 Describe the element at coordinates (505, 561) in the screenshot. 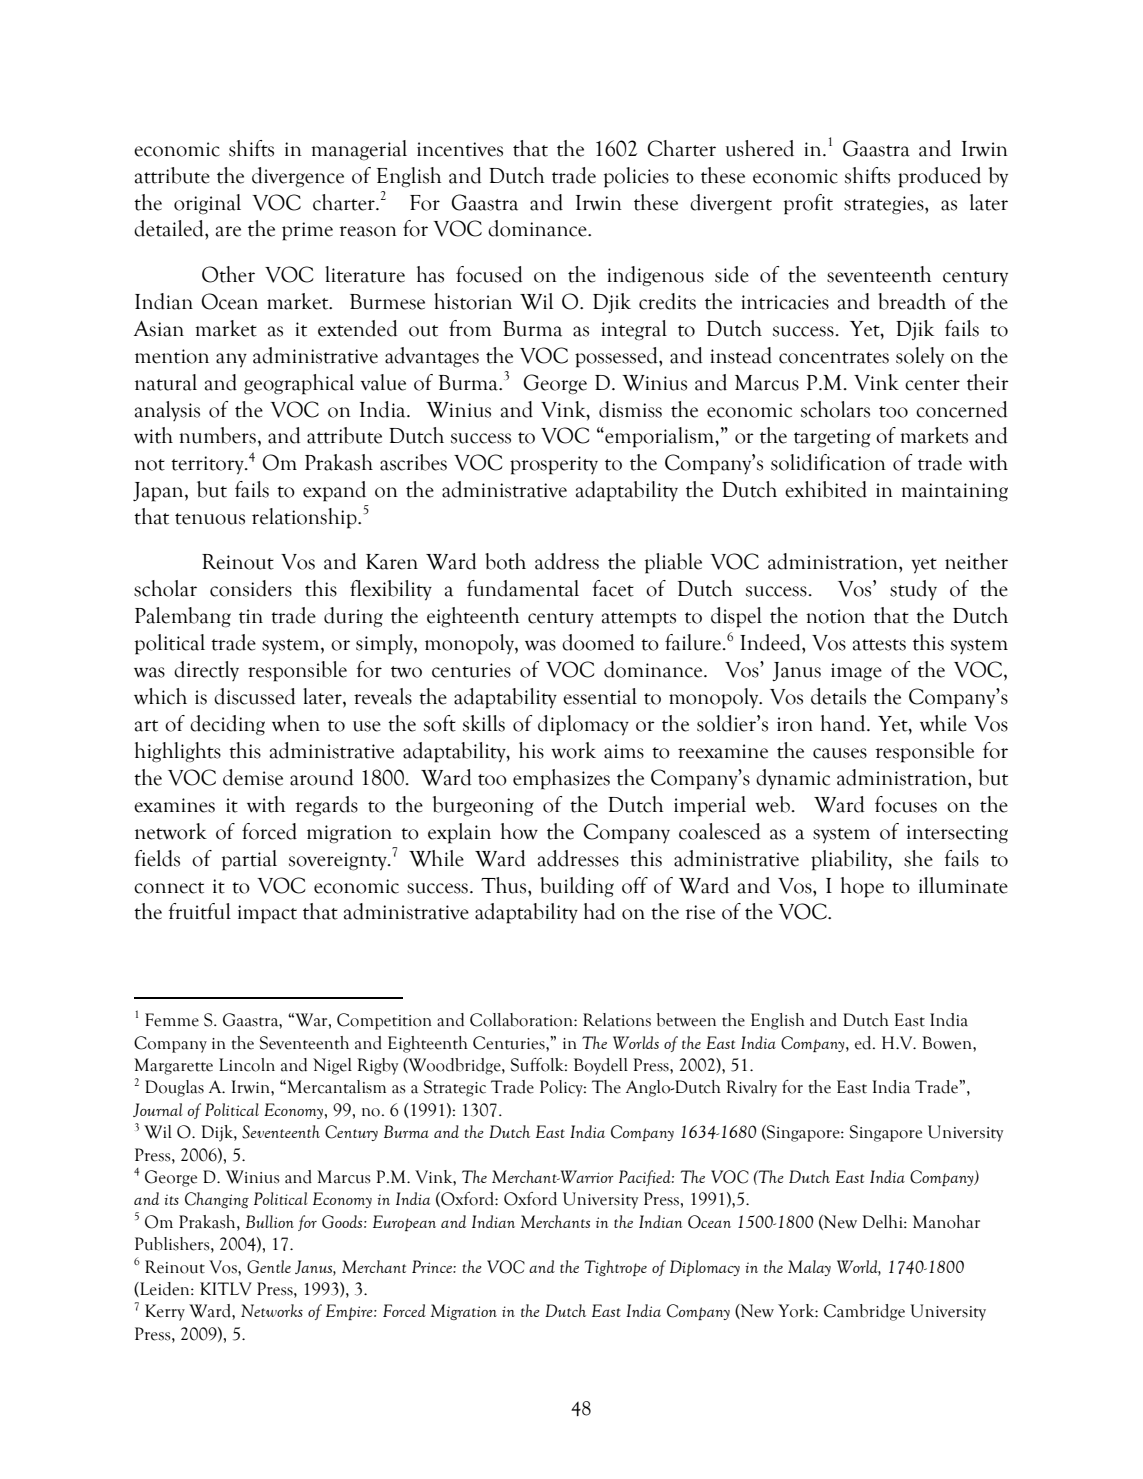

I see `both` at that location.
